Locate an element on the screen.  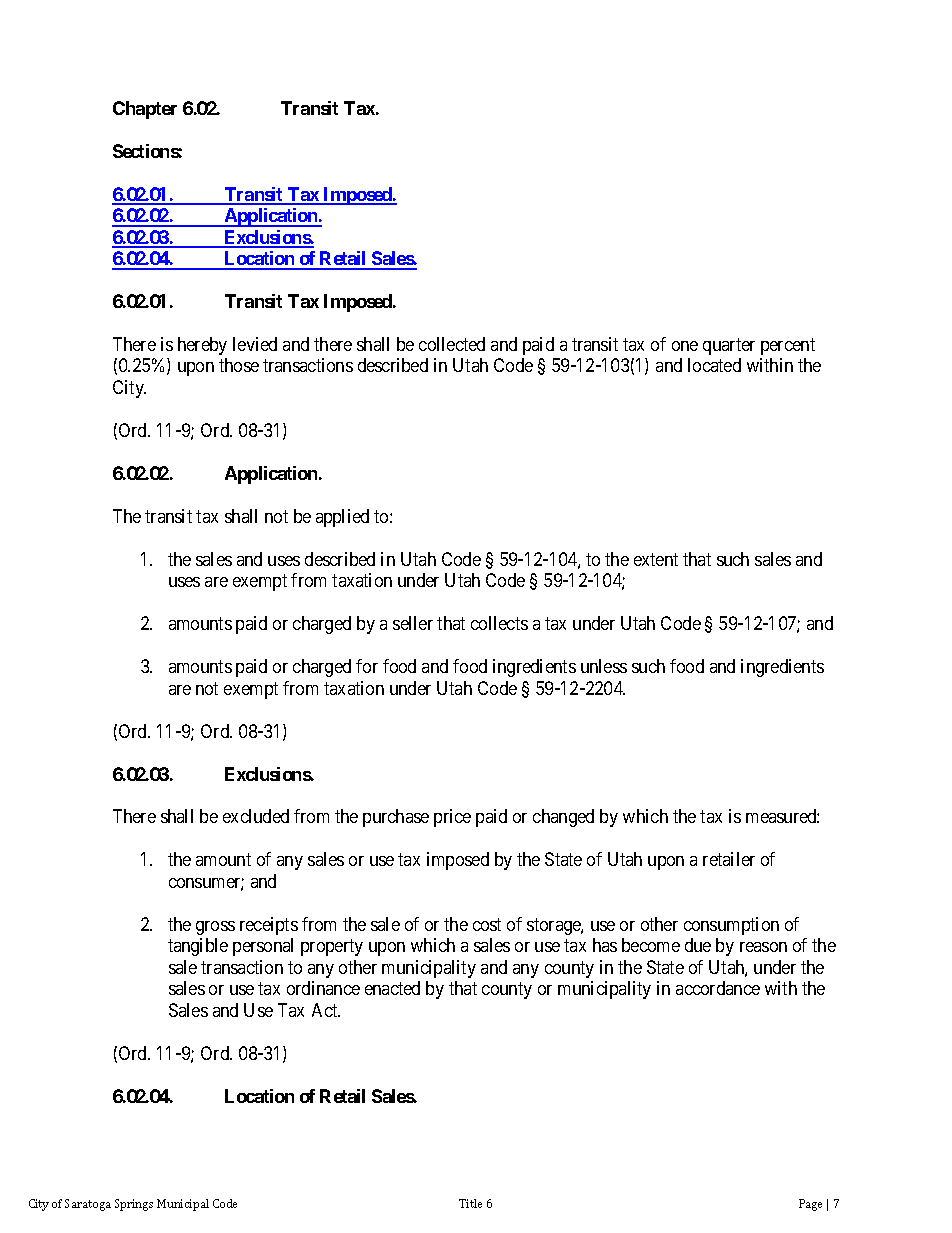
those is located at coordinates (239, 365).
